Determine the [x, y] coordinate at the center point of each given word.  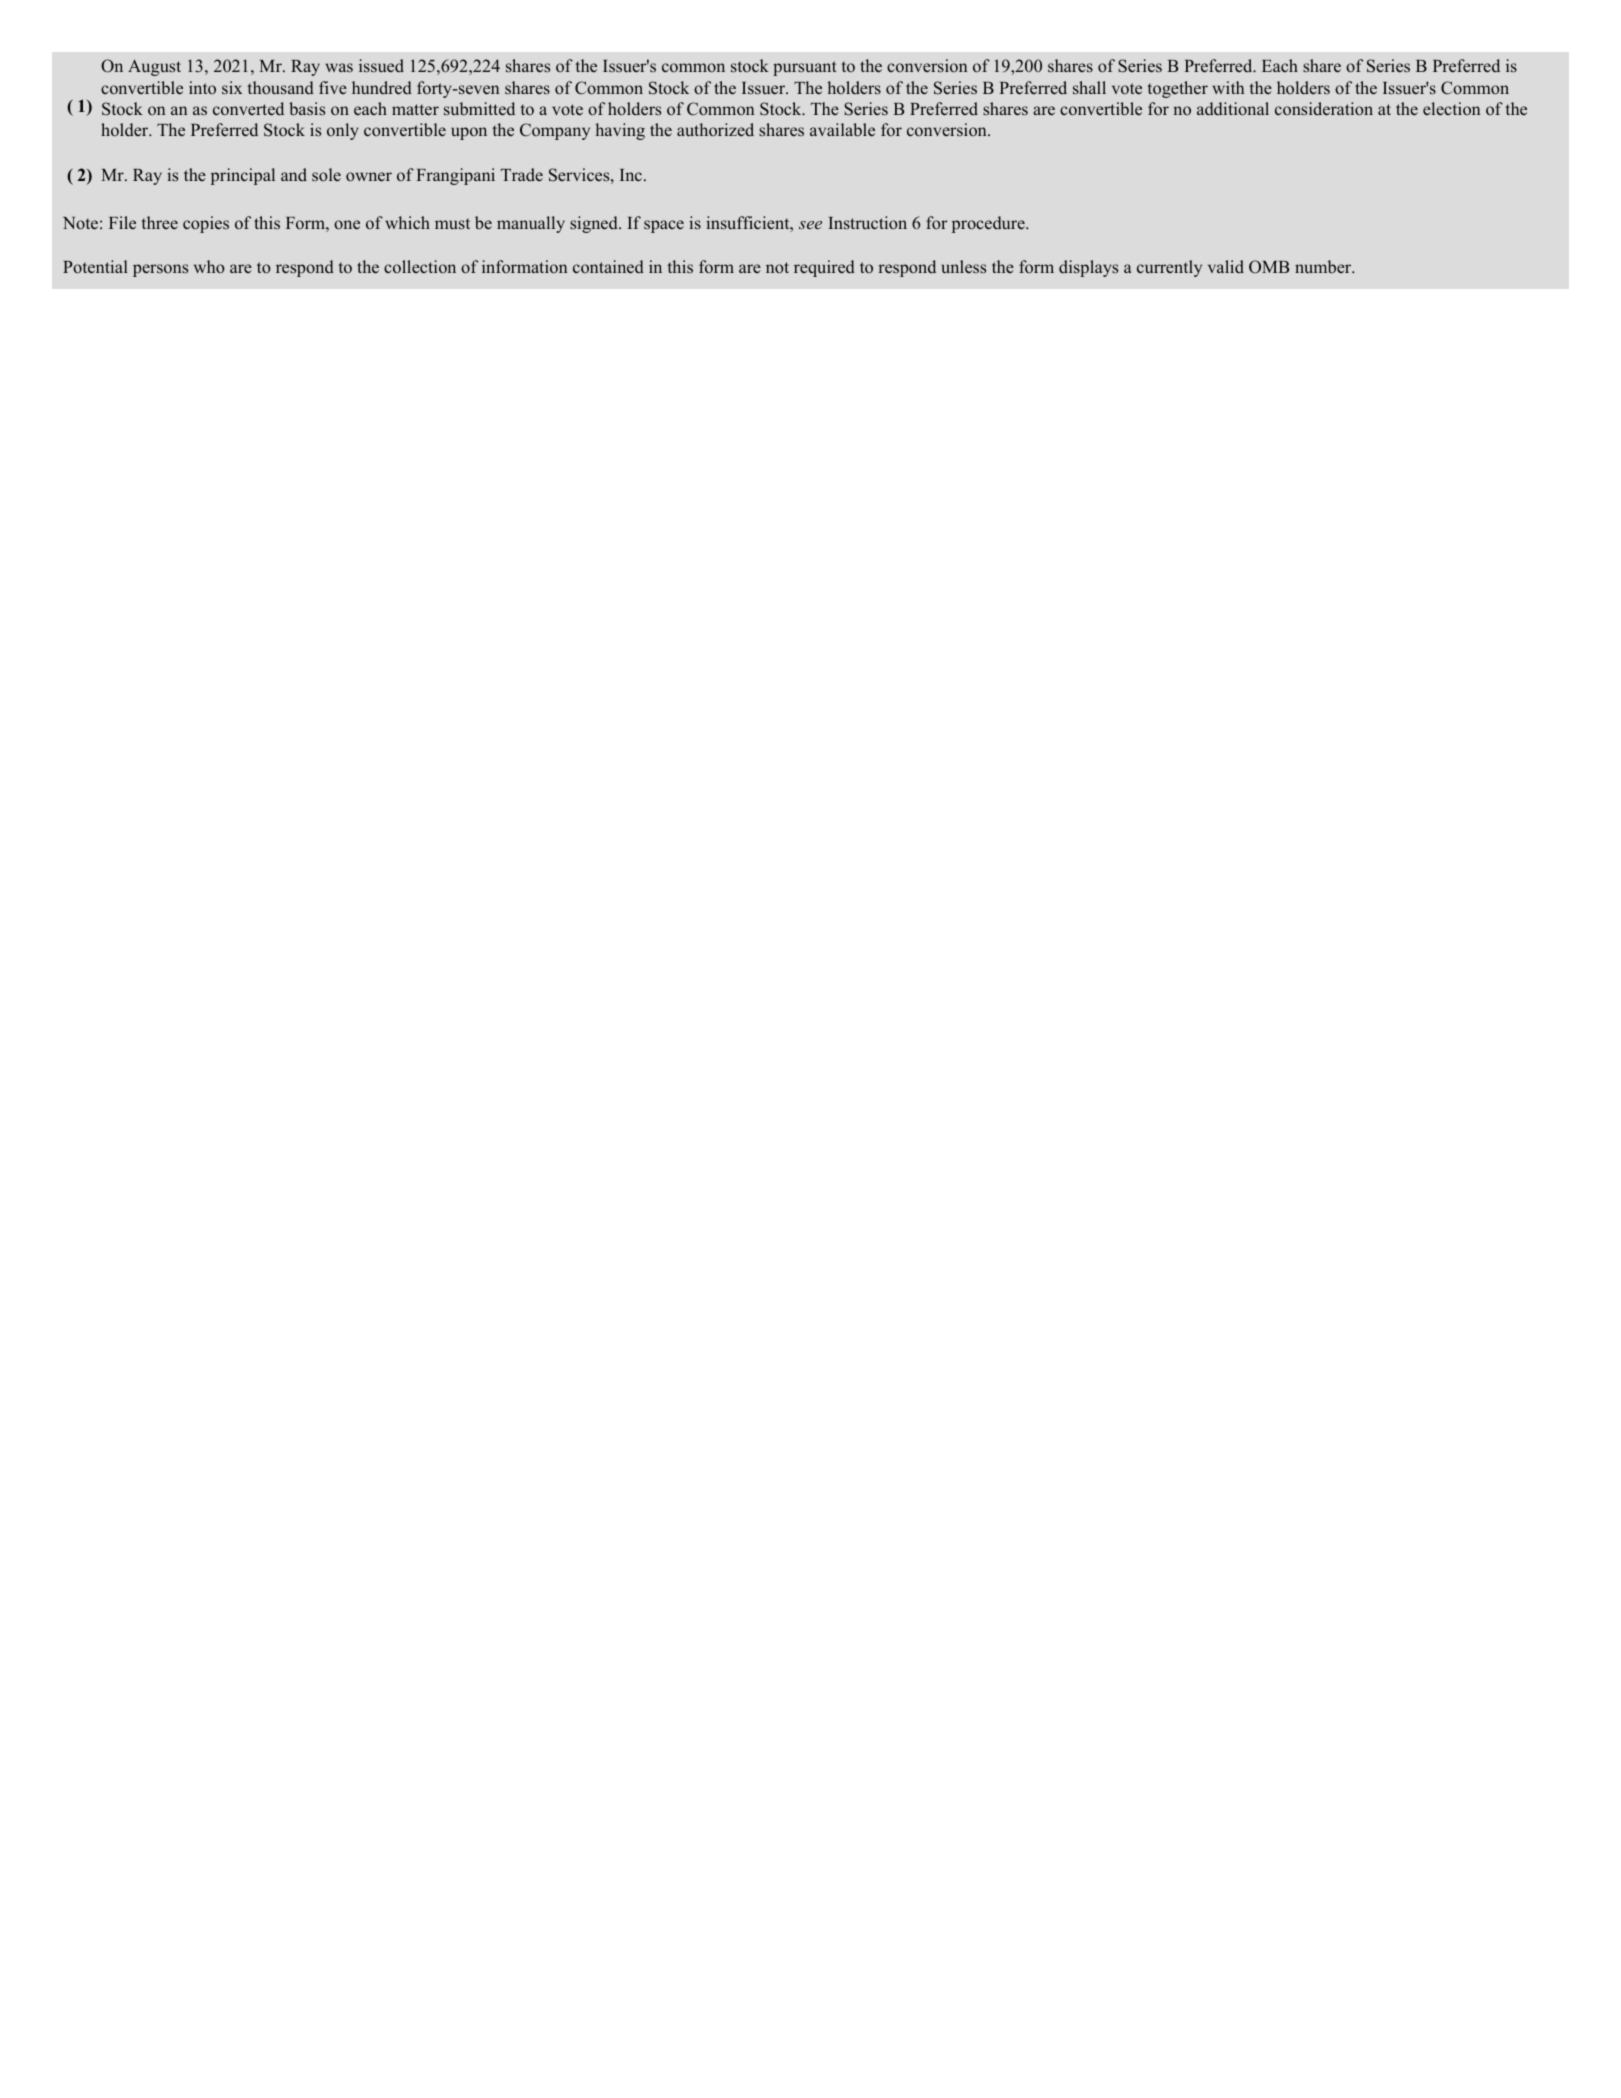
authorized [715, 130]
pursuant [805, 68]
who [209, 266]
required [824, 268]
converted [248, 109]
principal [243, 176]
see [810, 225]
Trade [522, 175]
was [339, 67]
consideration [1324, 109]
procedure [989, 224]
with [1228, 87]
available [842, 130]
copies [206, 224]
